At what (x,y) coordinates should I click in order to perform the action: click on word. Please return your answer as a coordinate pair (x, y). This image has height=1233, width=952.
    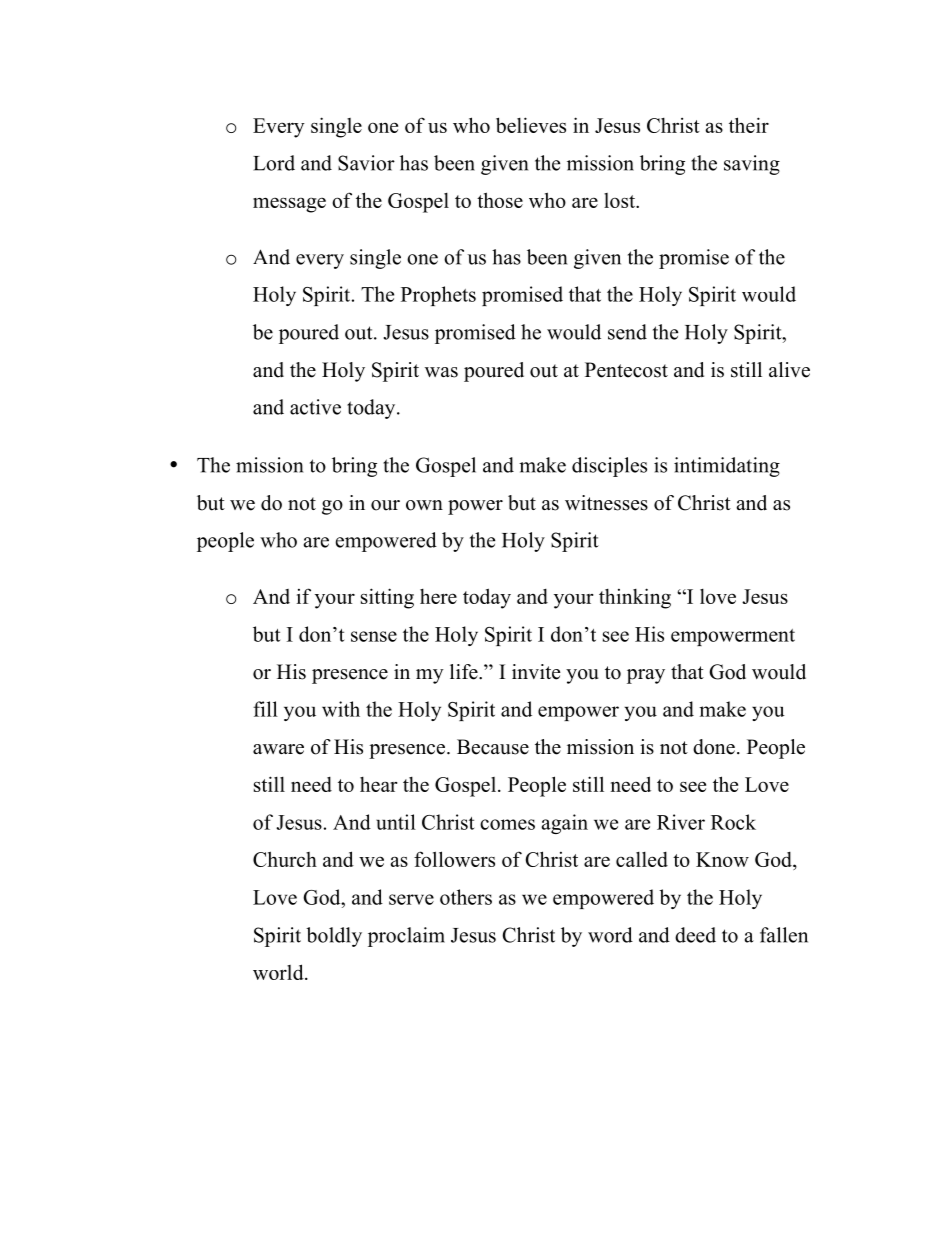
    Looking at the image, I should click on (610, 935).
